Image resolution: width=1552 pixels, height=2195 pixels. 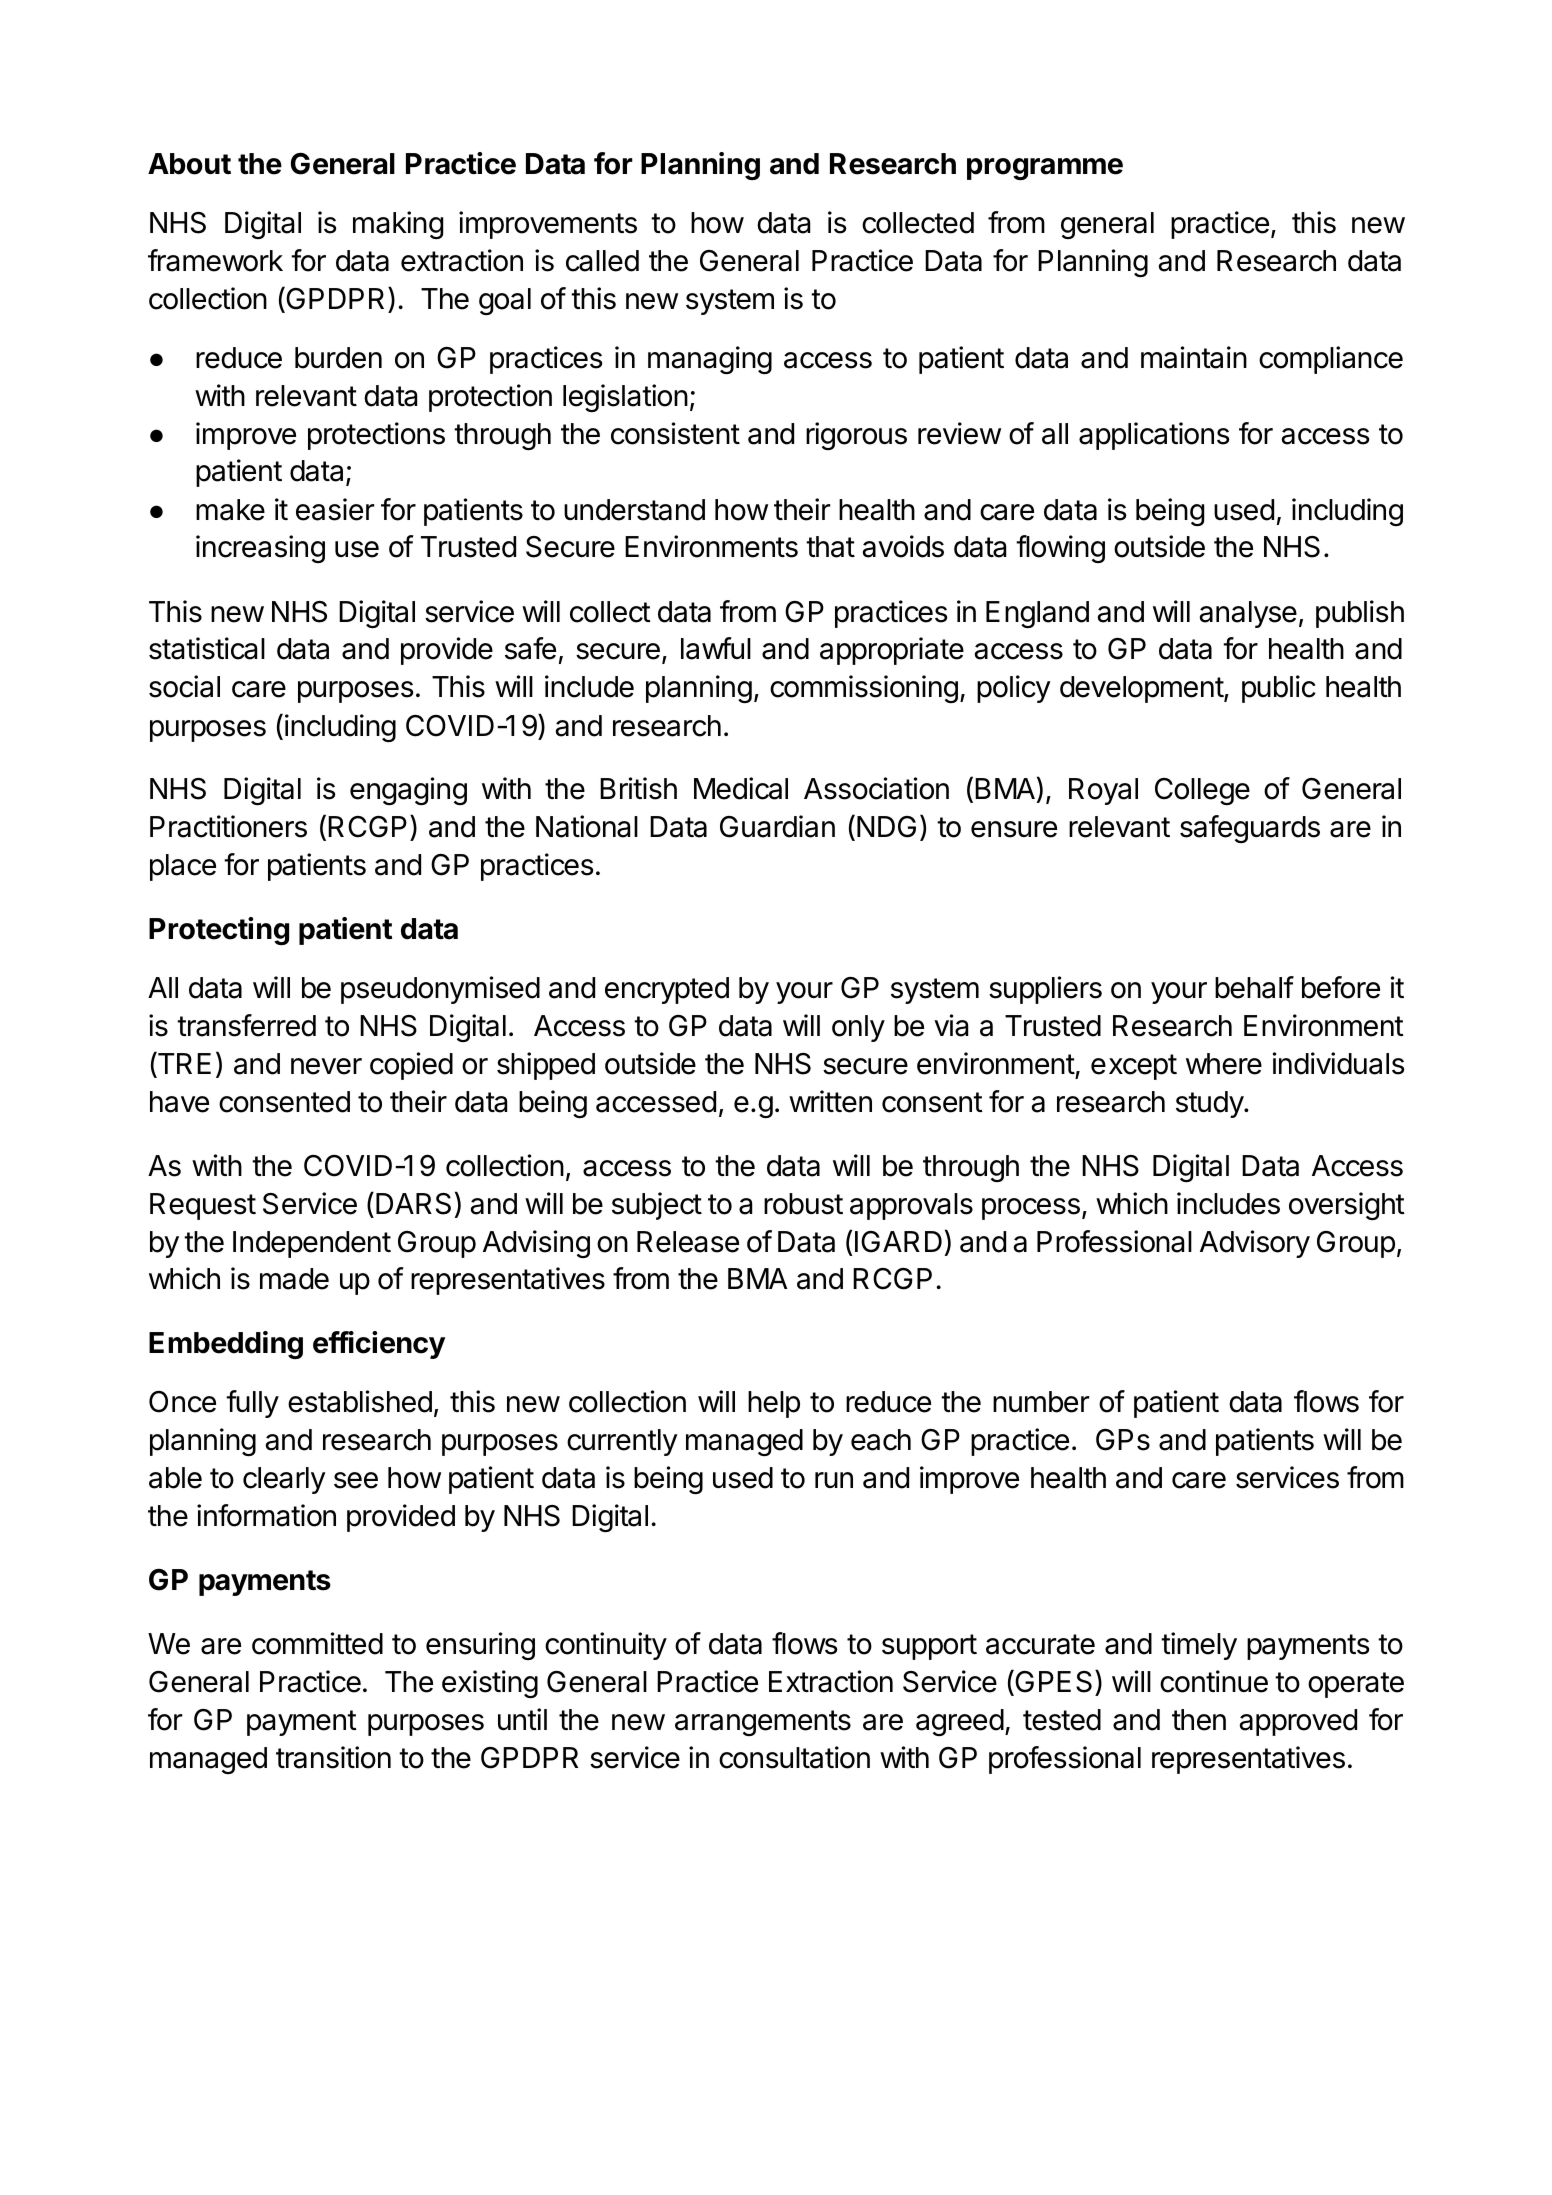 I want to click on that, so click(x=830, y=547).
